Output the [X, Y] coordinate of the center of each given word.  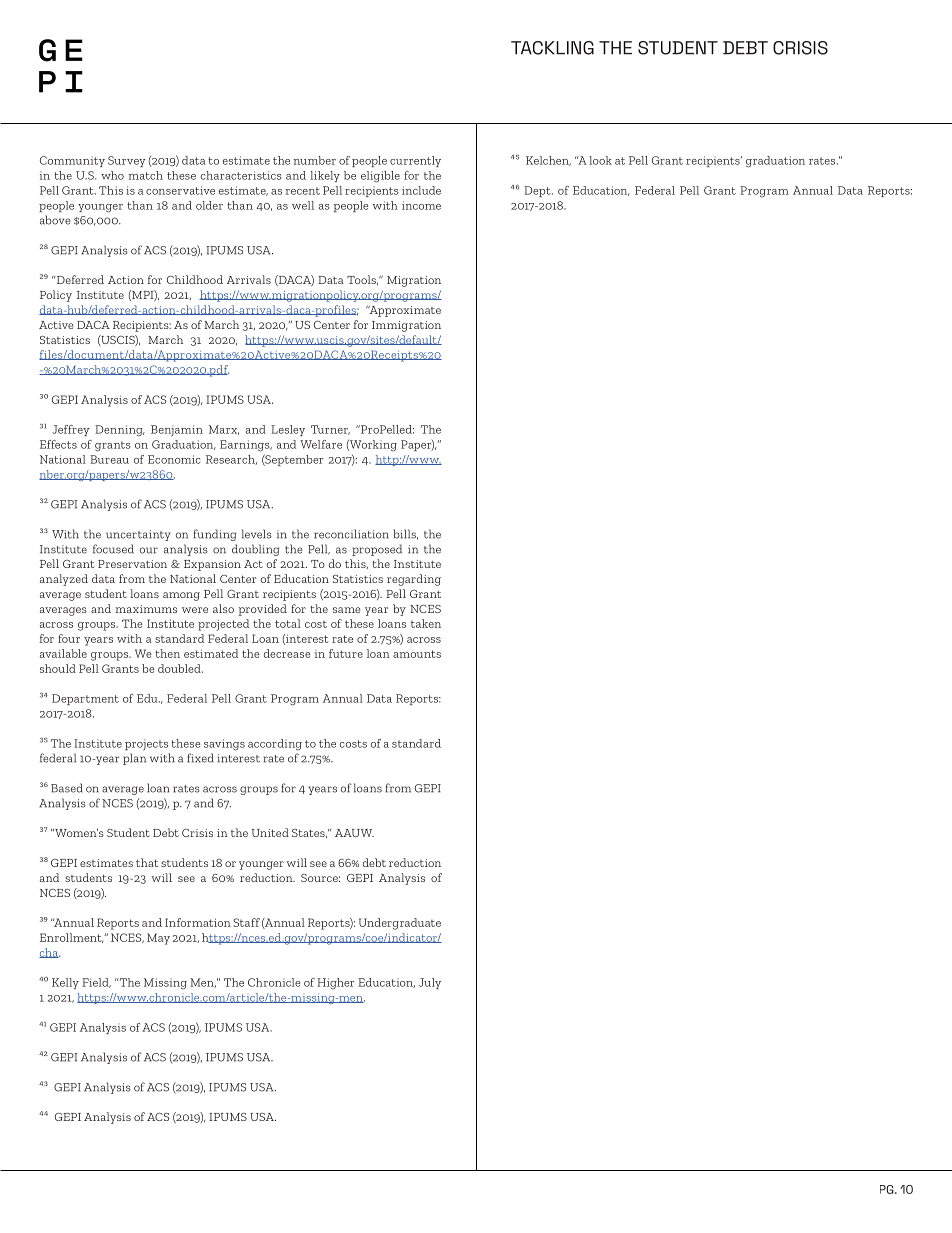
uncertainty [138, 535]
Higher [335, 984]
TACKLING [552, 48]
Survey [127, 161]
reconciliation [351, 534]
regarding [414, 580]
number [314, 160]
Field [96, 983]
